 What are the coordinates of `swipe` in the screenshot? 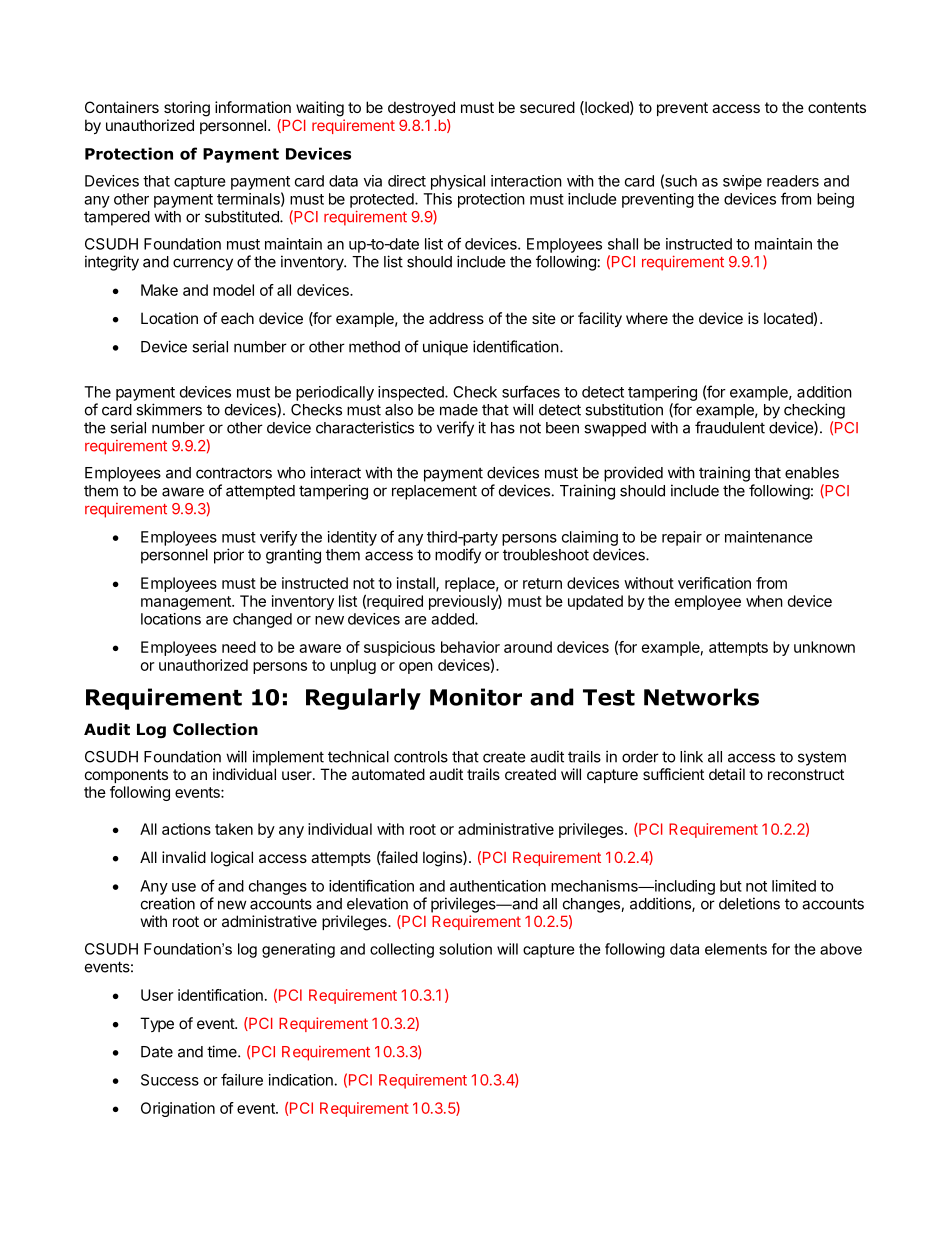 It's located at (742, 182).
